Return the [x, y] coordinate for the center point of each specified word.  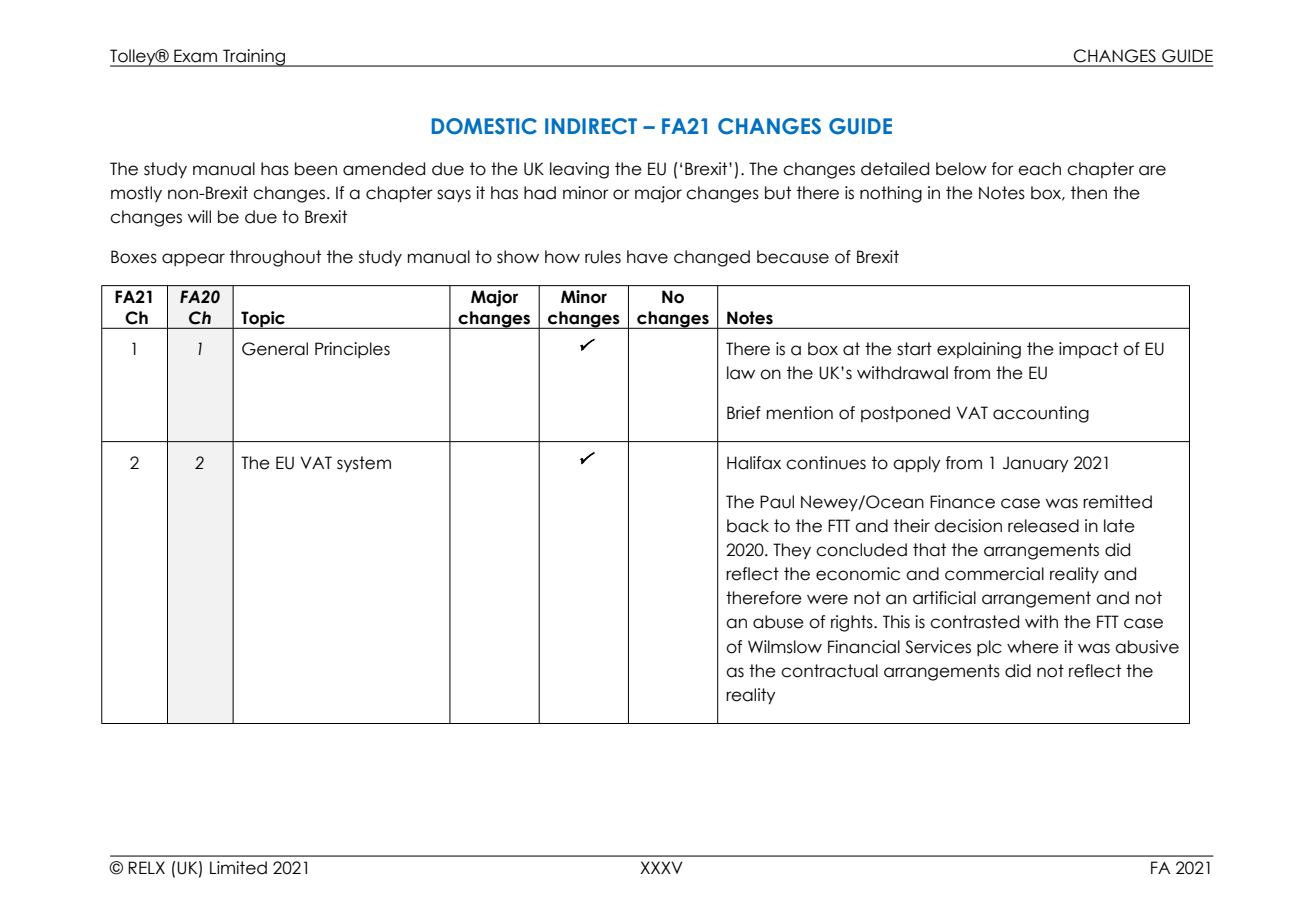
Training [254, 58]
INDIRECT [591, 126]
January [1035, 464]
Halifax [754, 463]
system [364, 464]
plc [989, 648]
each [1039, 169]
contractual [829, 671]
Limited [238, 868]
